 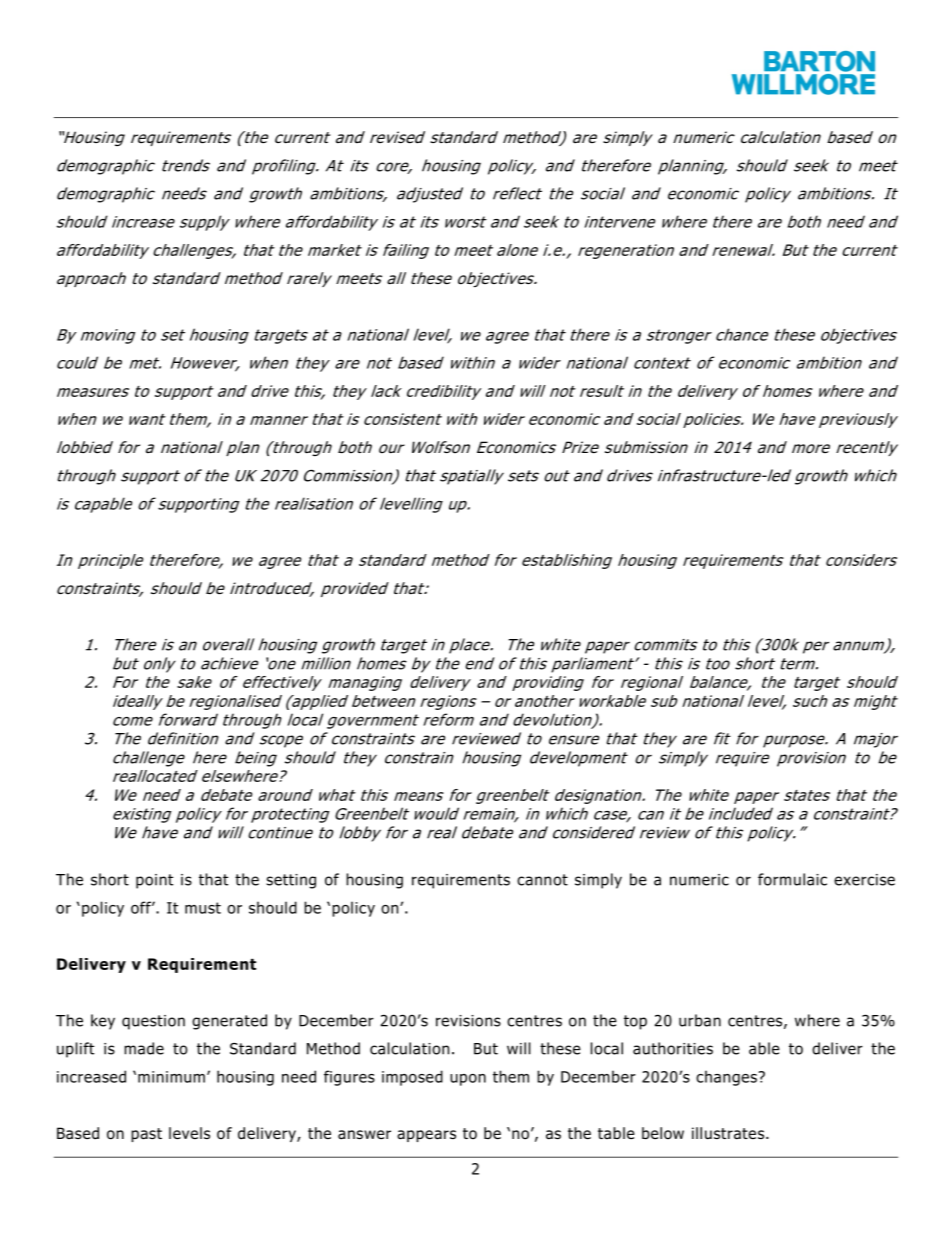 I want to click on formulaic, so click(x=792, y=879).
